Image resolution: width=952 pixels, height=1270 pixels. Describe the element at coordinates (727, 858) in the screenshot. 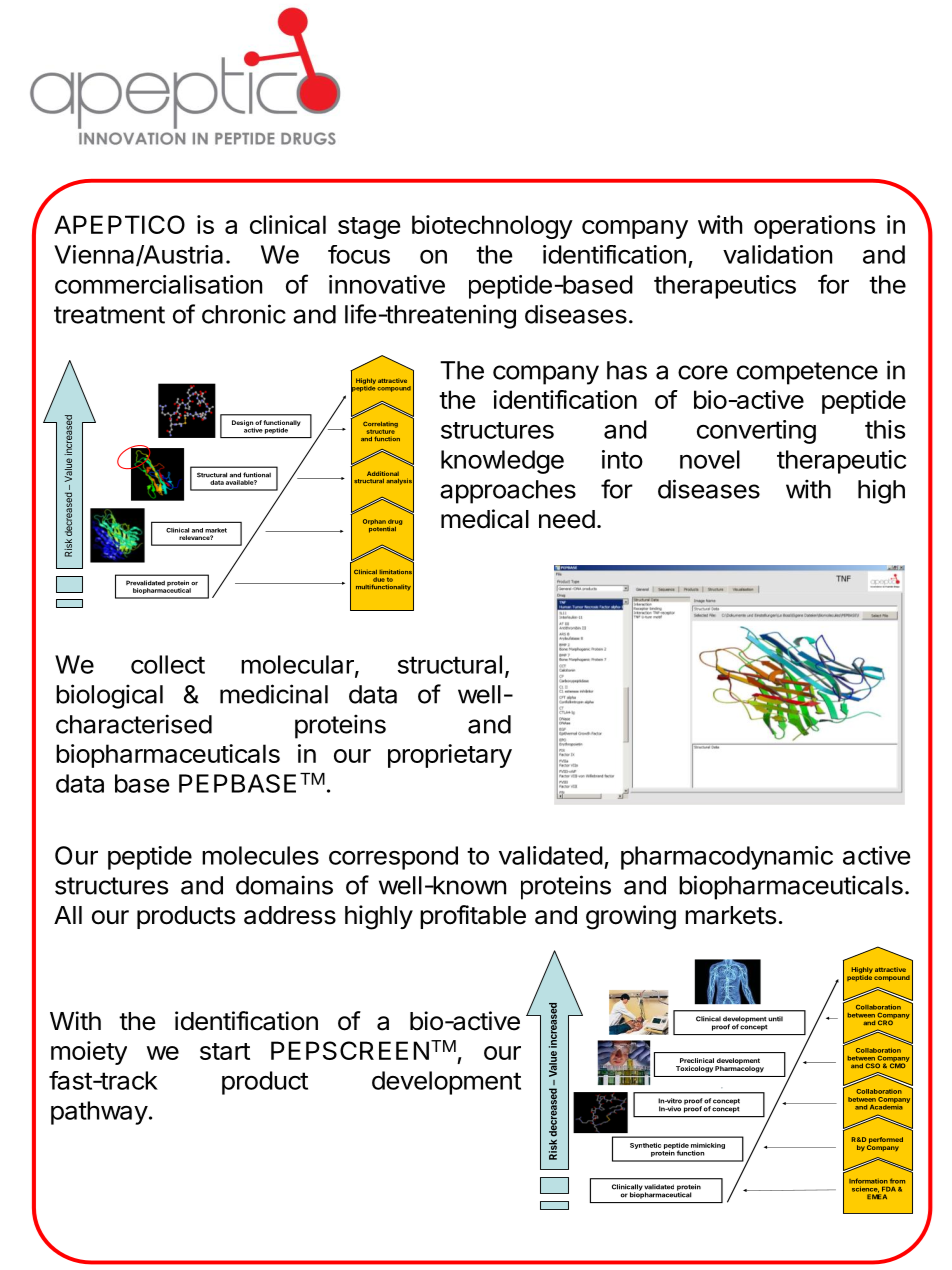

I see `pharmacodynamic` at that location.
